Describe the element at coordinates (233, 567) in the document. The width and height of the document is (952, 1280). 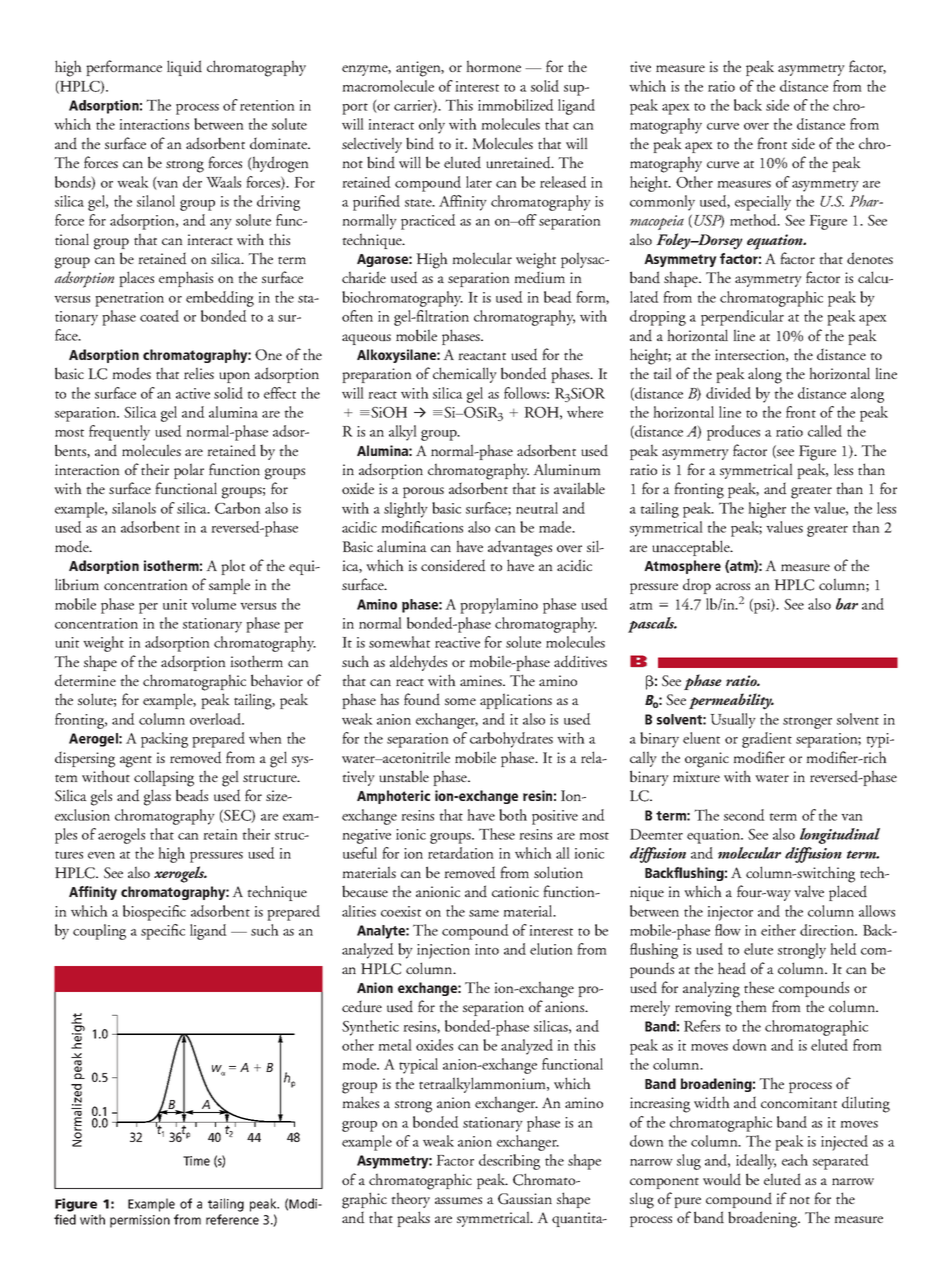
I see `plot` at that location.
